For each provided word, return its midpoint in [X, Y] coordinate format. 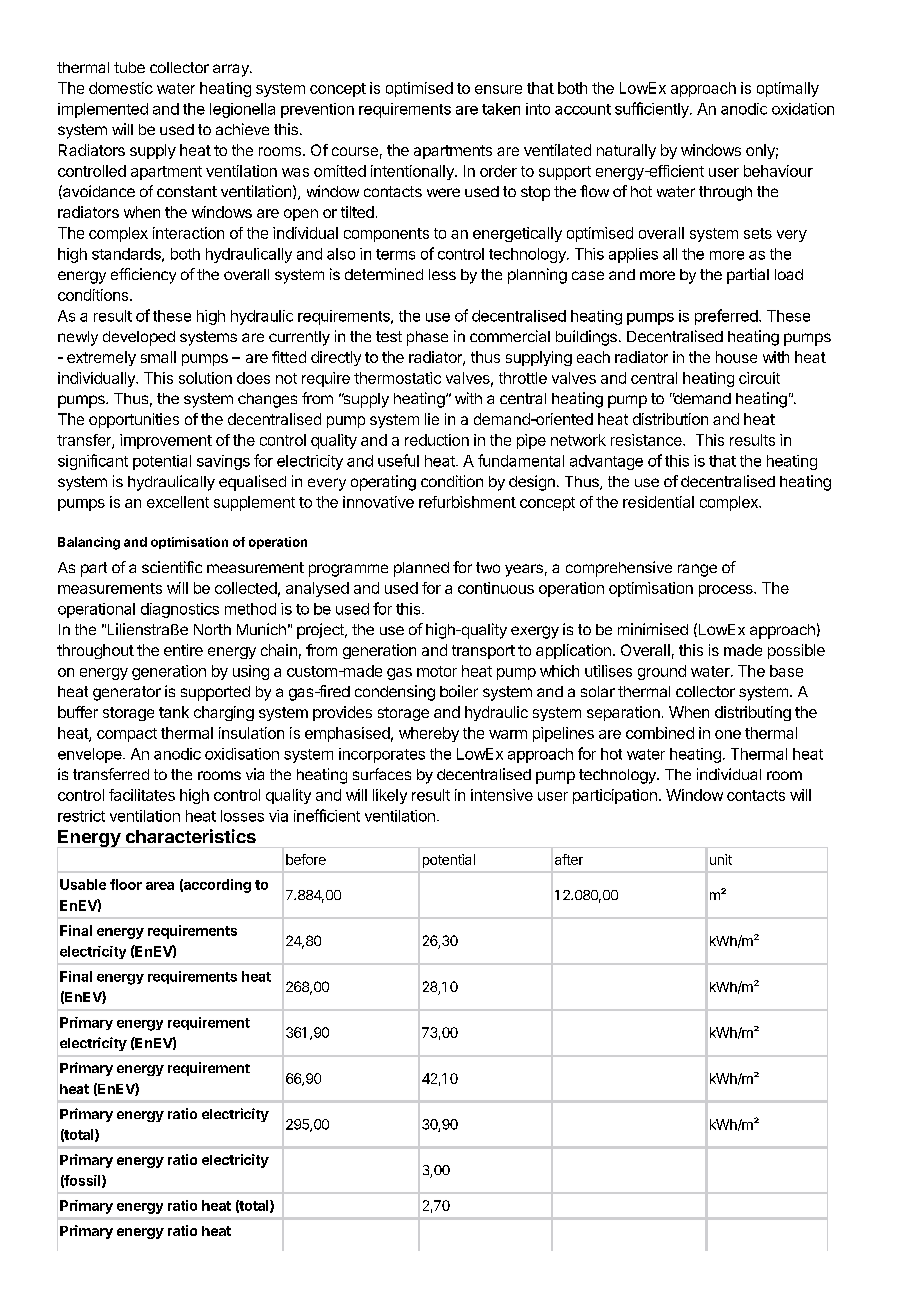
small [158, 357]
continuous [496, 588]
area [160, 886]
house [736, 357]
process [727, 591]
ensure [498, 89]
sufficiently [653, 110]
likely [390, 796]
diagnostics [180, 610]
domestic [121, 88]
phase [427, 338]
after [569, 859]
